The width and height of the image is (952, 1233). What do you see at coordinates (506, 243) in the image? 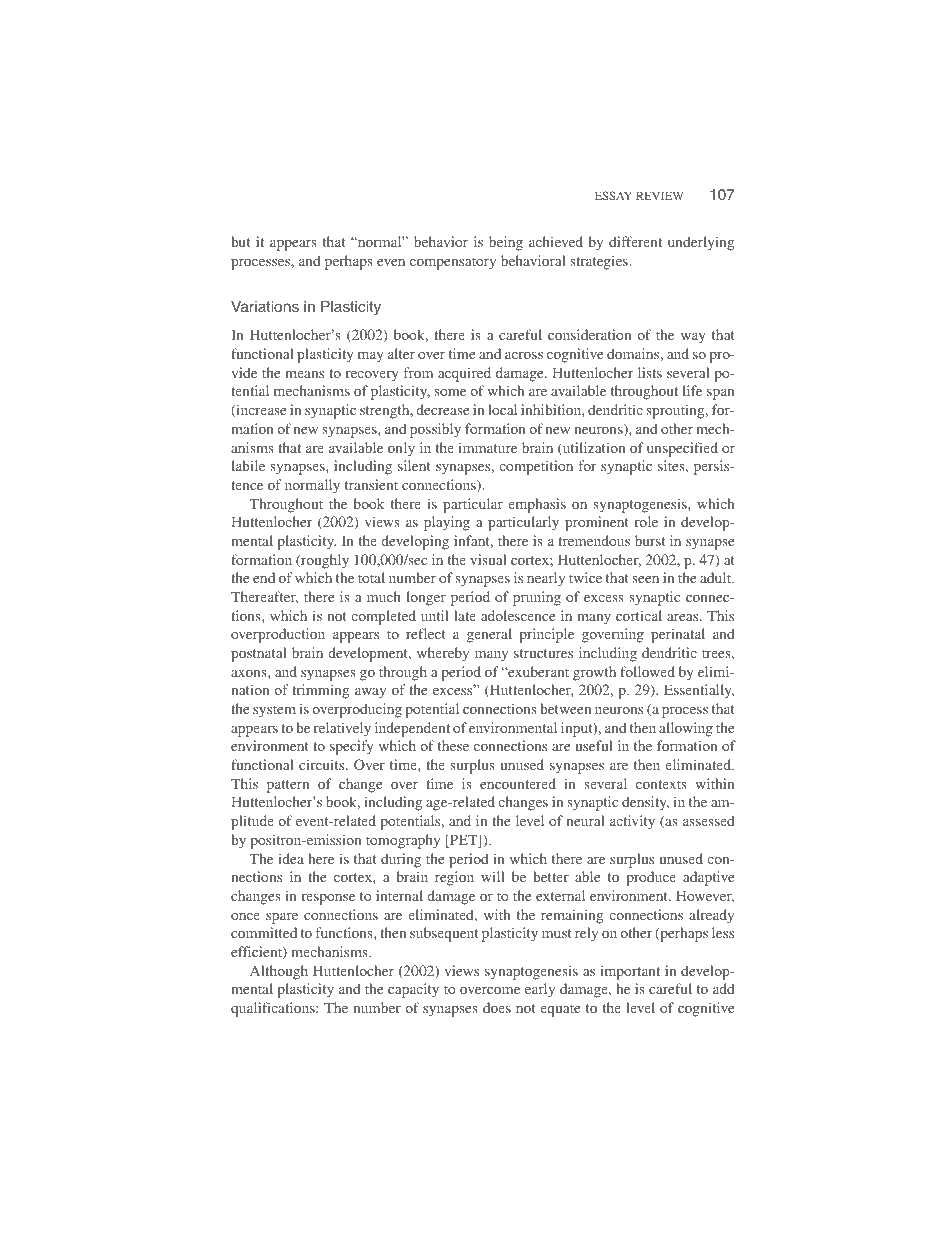
I see `being` at bounding box center [506, 243].
